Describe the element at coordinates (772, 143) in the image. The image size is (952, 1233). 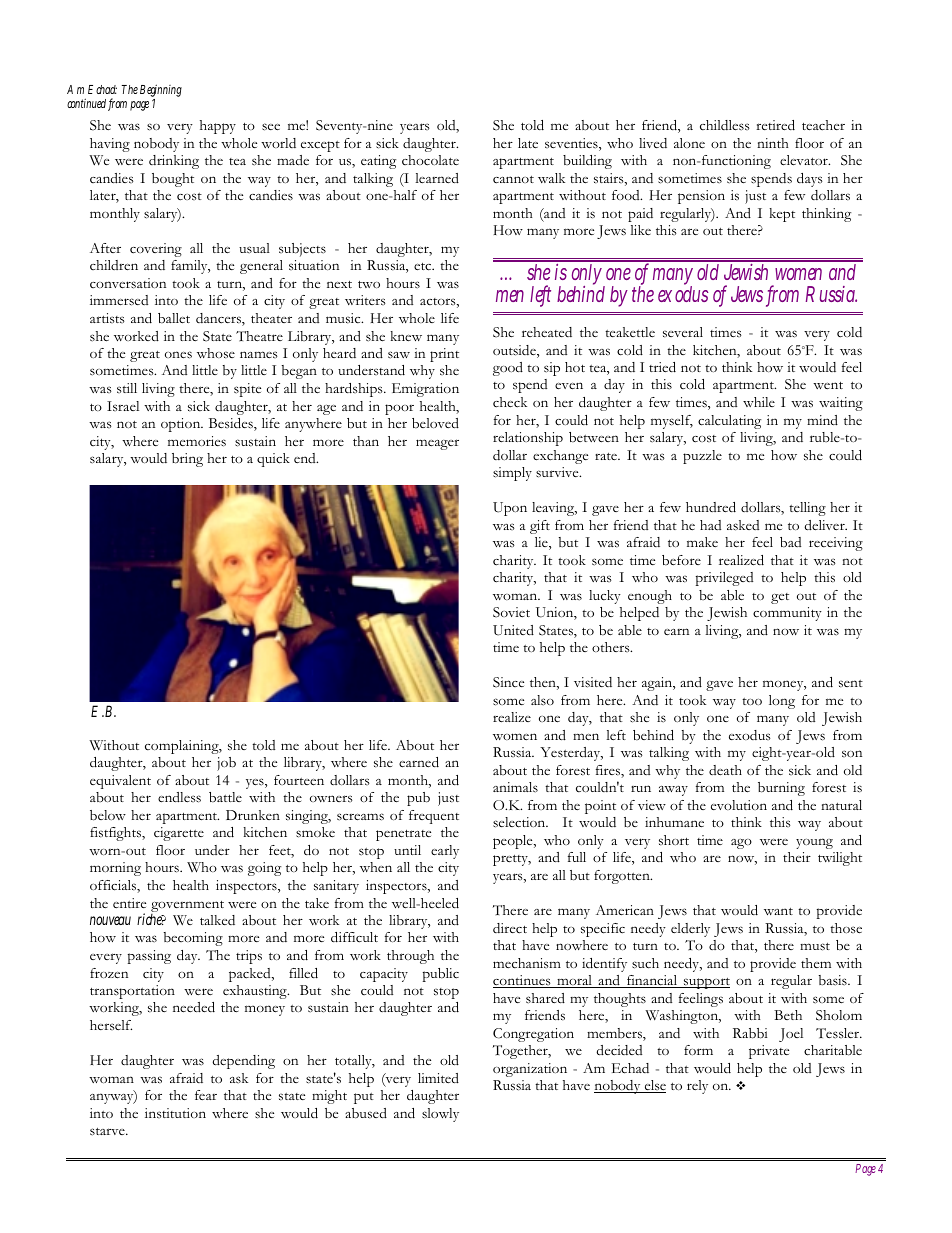
I see `ninth` at that location.
